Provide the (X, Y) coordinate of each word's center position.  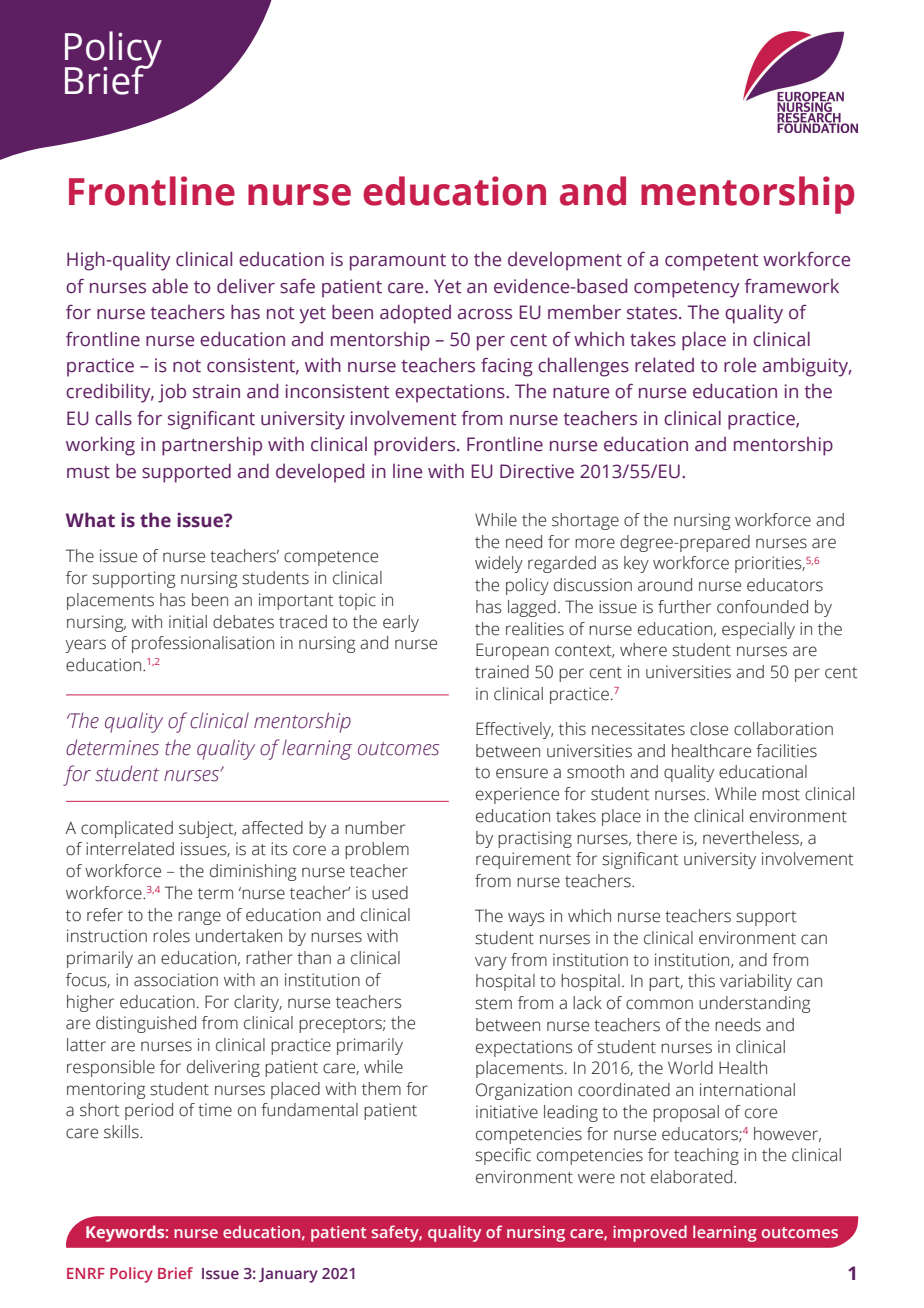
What (90, 520)
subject (207, 829)
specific (503, 1156)
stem (493, 1004)
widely (499, 564)
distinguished (146, 1024)
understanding (754, 1004)
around (665, 585)
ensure (522, 773)
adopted (415, 314)
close (709, 729)
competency (686, 289)
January (288, 1275)
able (170, 286)
